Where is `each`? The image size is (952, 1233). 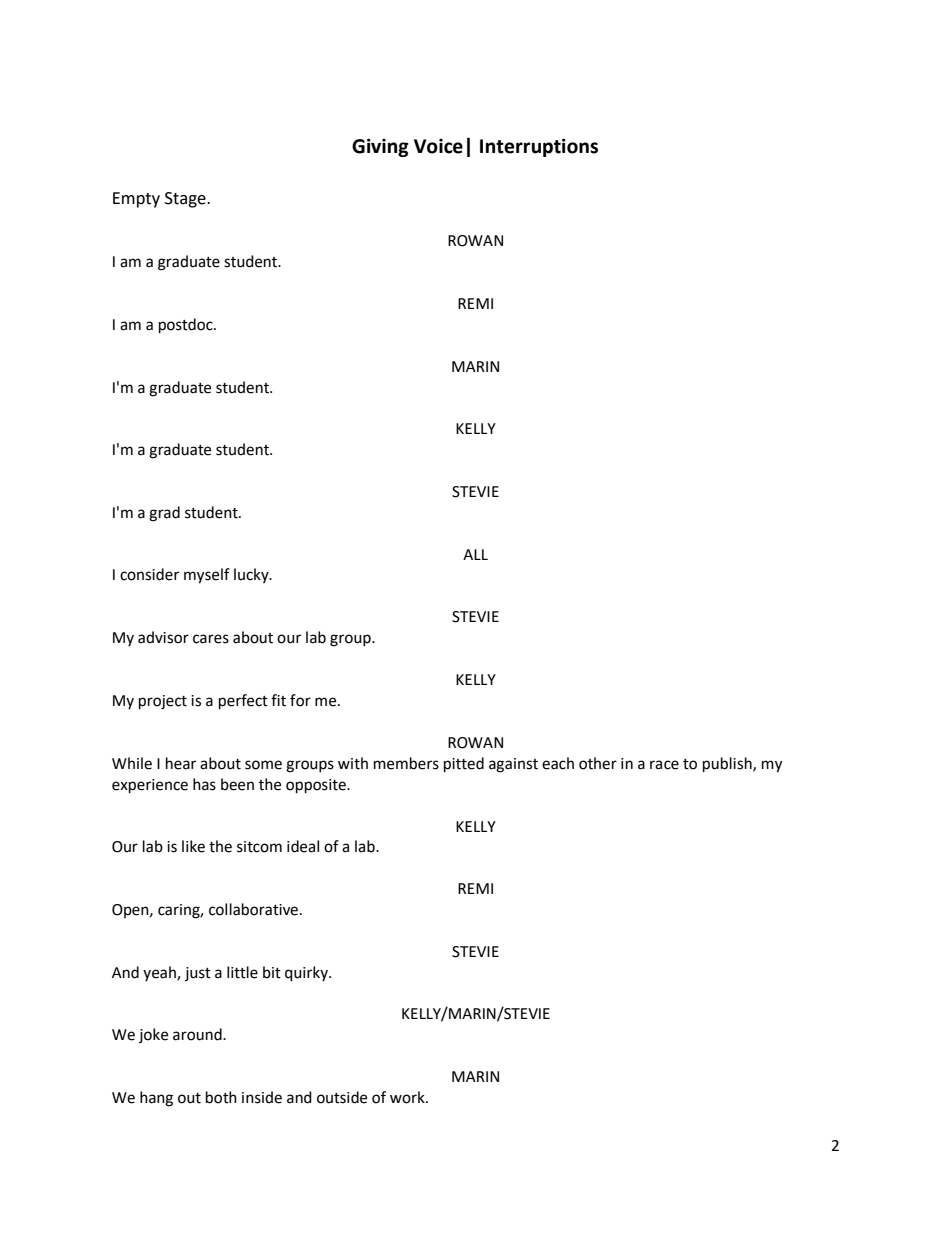 each is located at coordinates (558, 763).
